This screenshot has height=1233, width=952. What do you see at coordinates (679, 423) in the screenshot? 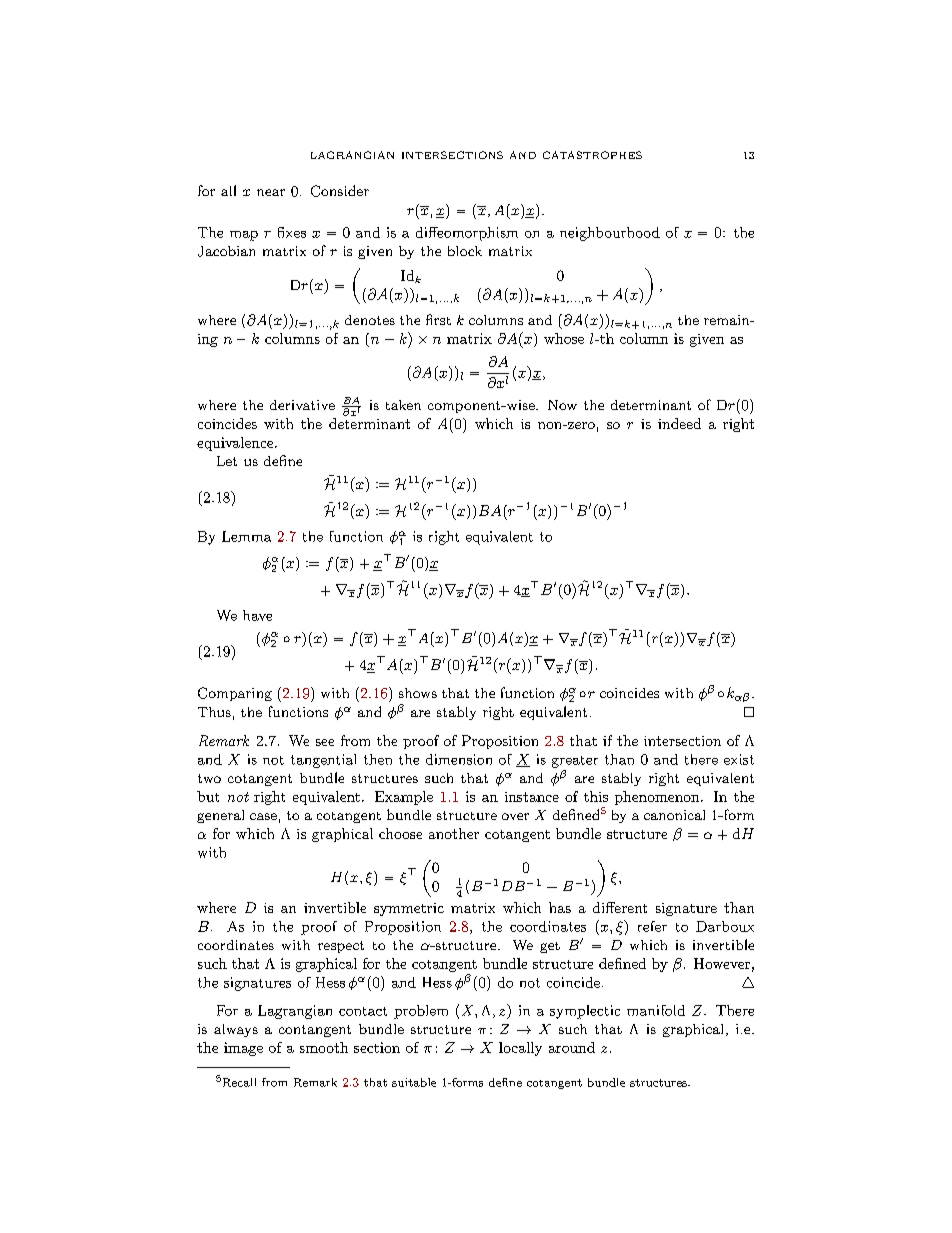
I see `indeed` at bounding box center [679, 423].
